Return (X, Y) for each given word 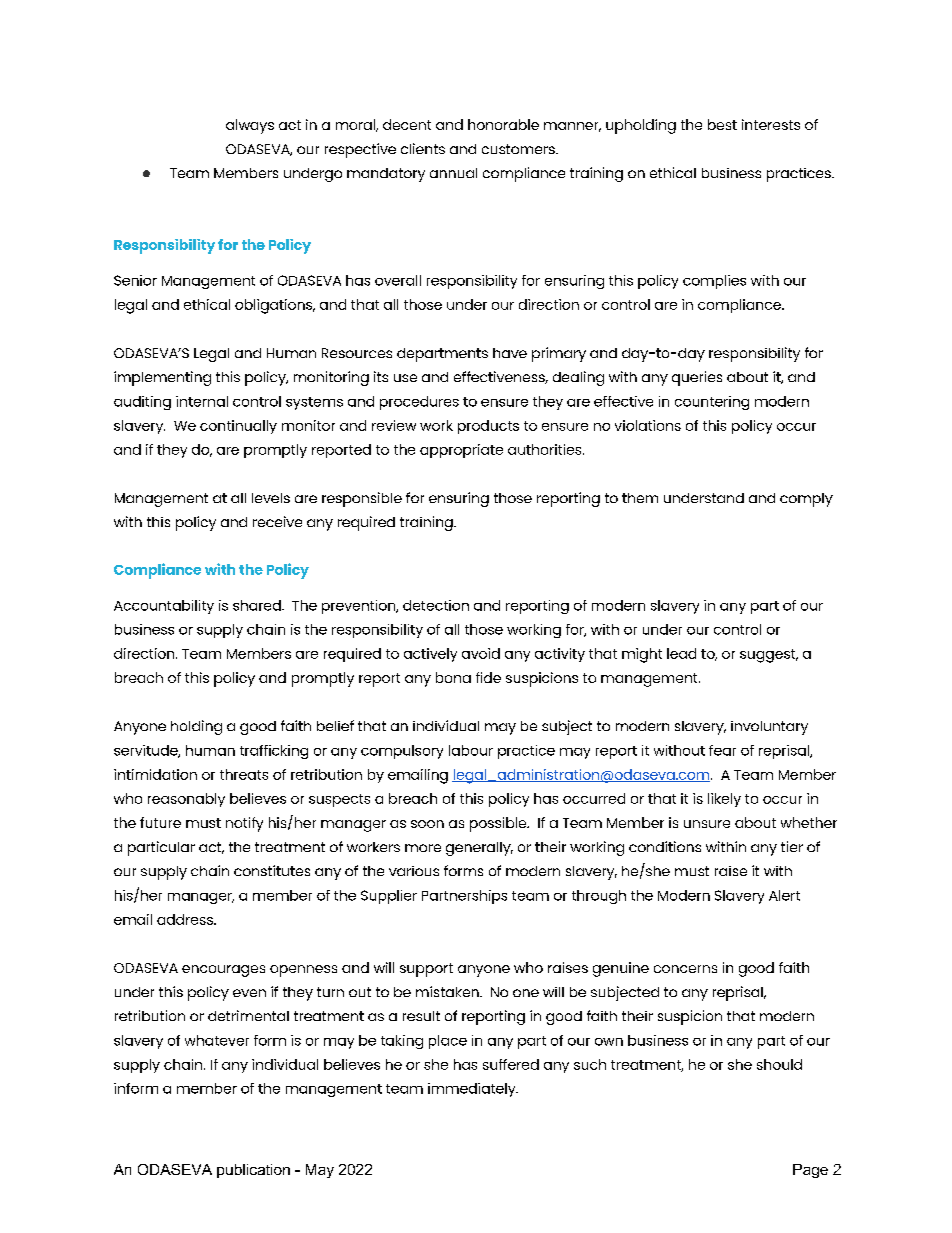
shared (258, 605)
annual (453, 173)
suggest (769, 656)
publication (253, 1171)
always (250, 126)
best (722, 124)
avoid (481, 653)
